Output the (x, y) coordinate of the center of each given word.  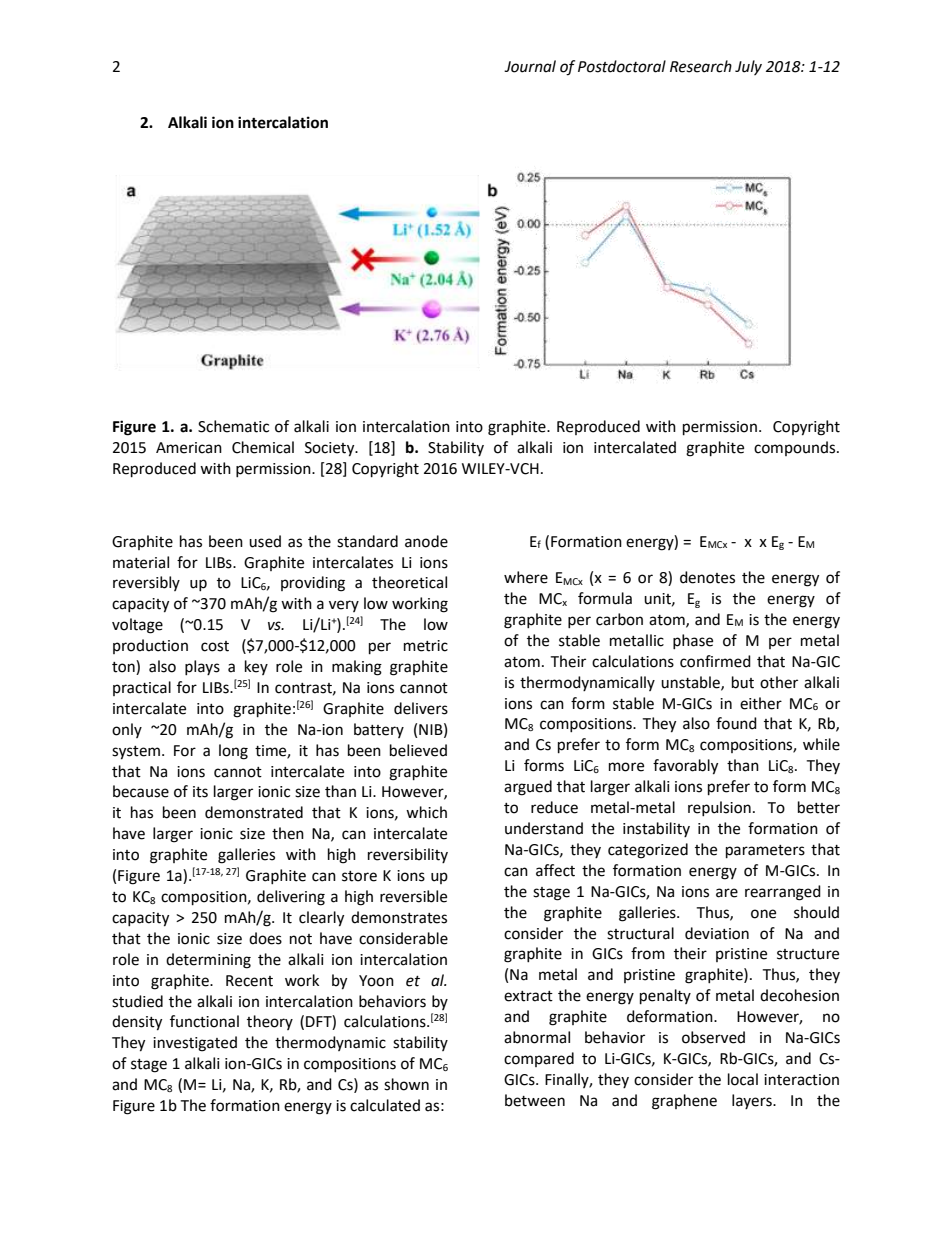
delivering (291, 898)
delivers (421, 708)
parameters (765, 852)
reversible (413, 896)
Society (331, 449)
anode (426, 541)
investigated (195, 1044)
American (189, 448)
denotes (707, 577)
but (743, 682)
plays (202, 667)
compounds (796, 448)
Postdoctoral (622, 66)
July (748, 67)
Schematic (233, 426)
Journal (530, 66)
